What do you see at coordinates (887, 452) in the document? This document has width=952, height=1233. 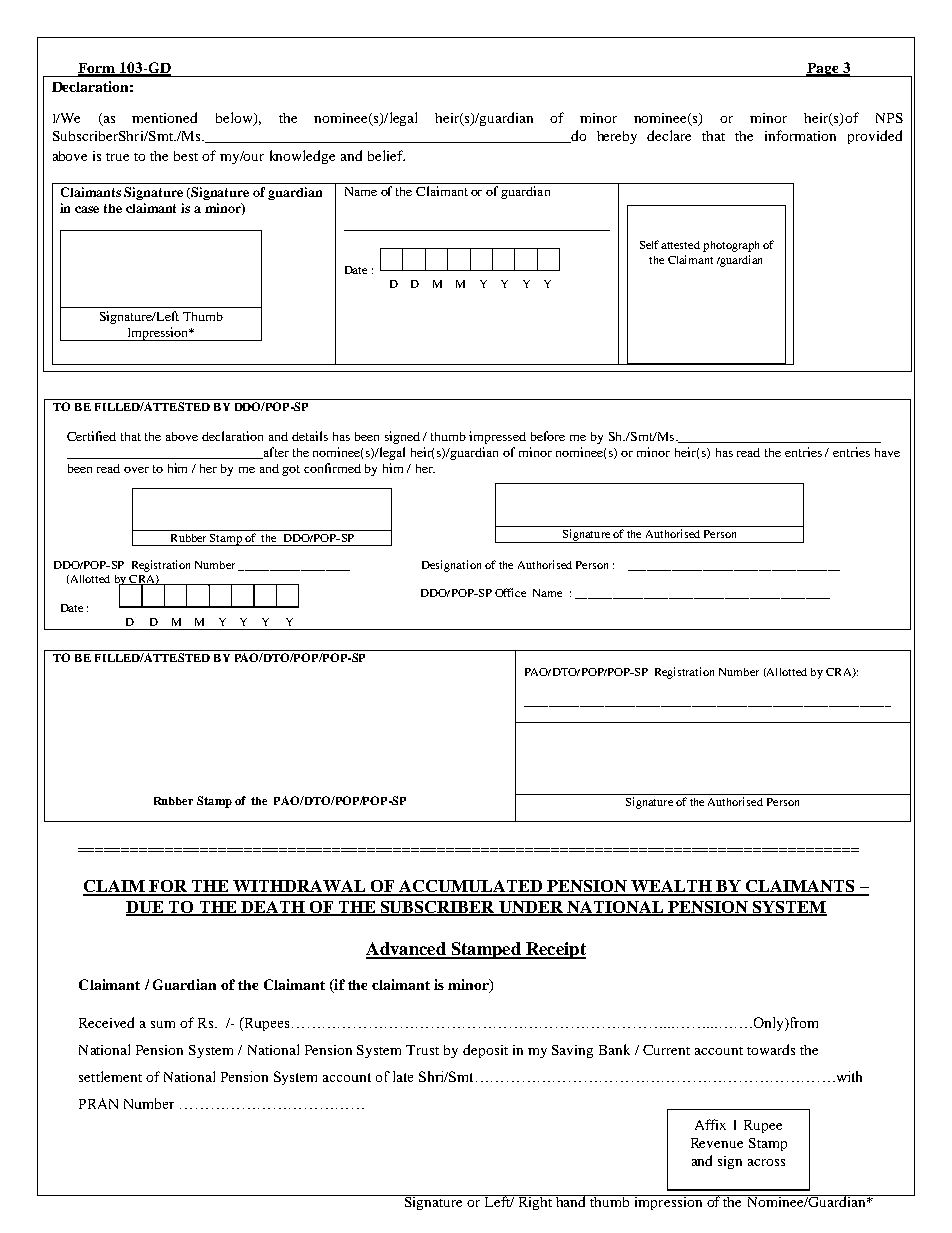 I see `have` at bounding box center [887, 452].
